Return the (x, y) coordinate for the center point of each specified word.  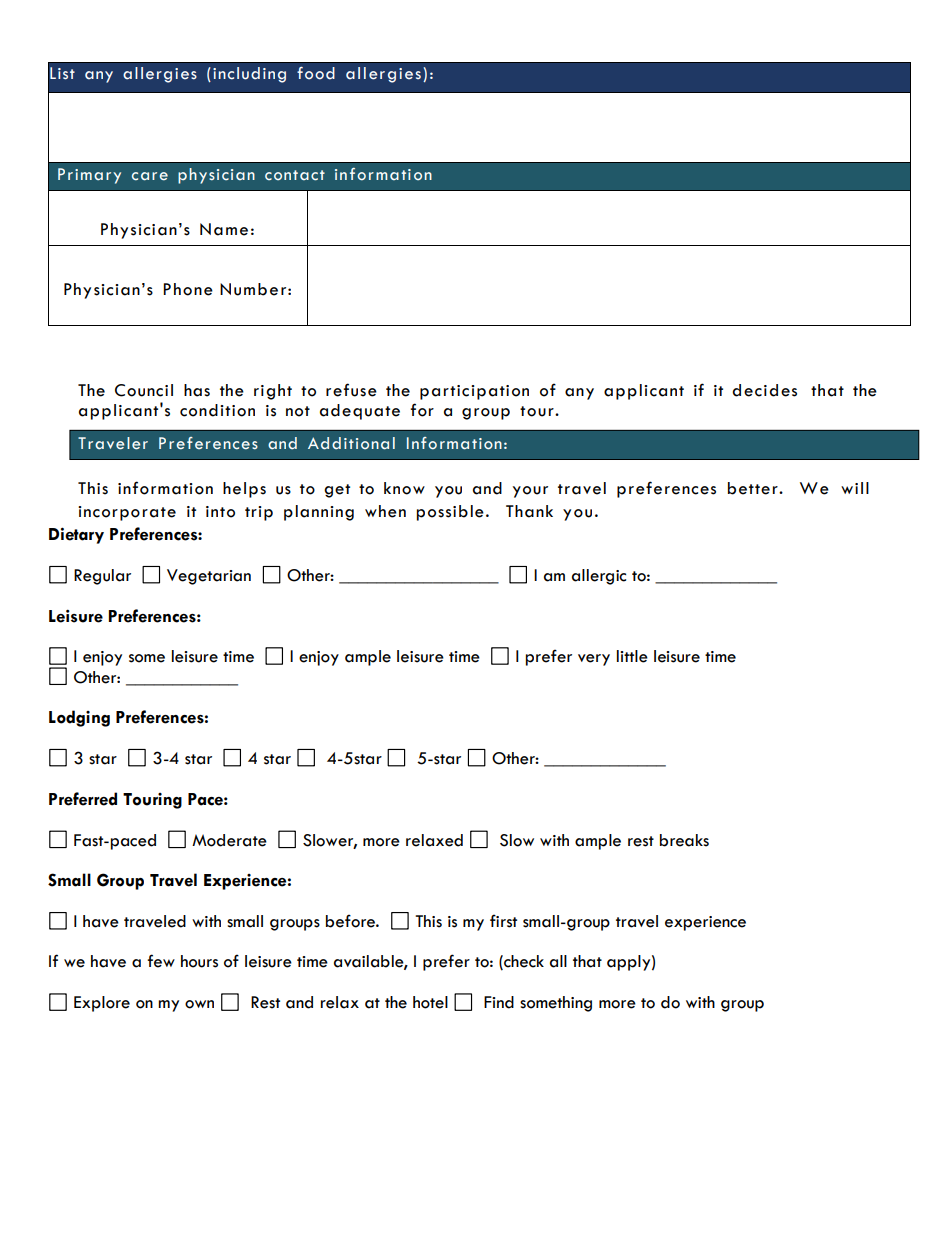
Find (499, 1002)
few (161, 961)
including (249, 75)
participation (474, 392)
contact (295, 175)
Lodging (79, 718)
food (316, 73)
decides (764, 390)
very (594, 660)
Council (144, 390)
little (632, 656)
